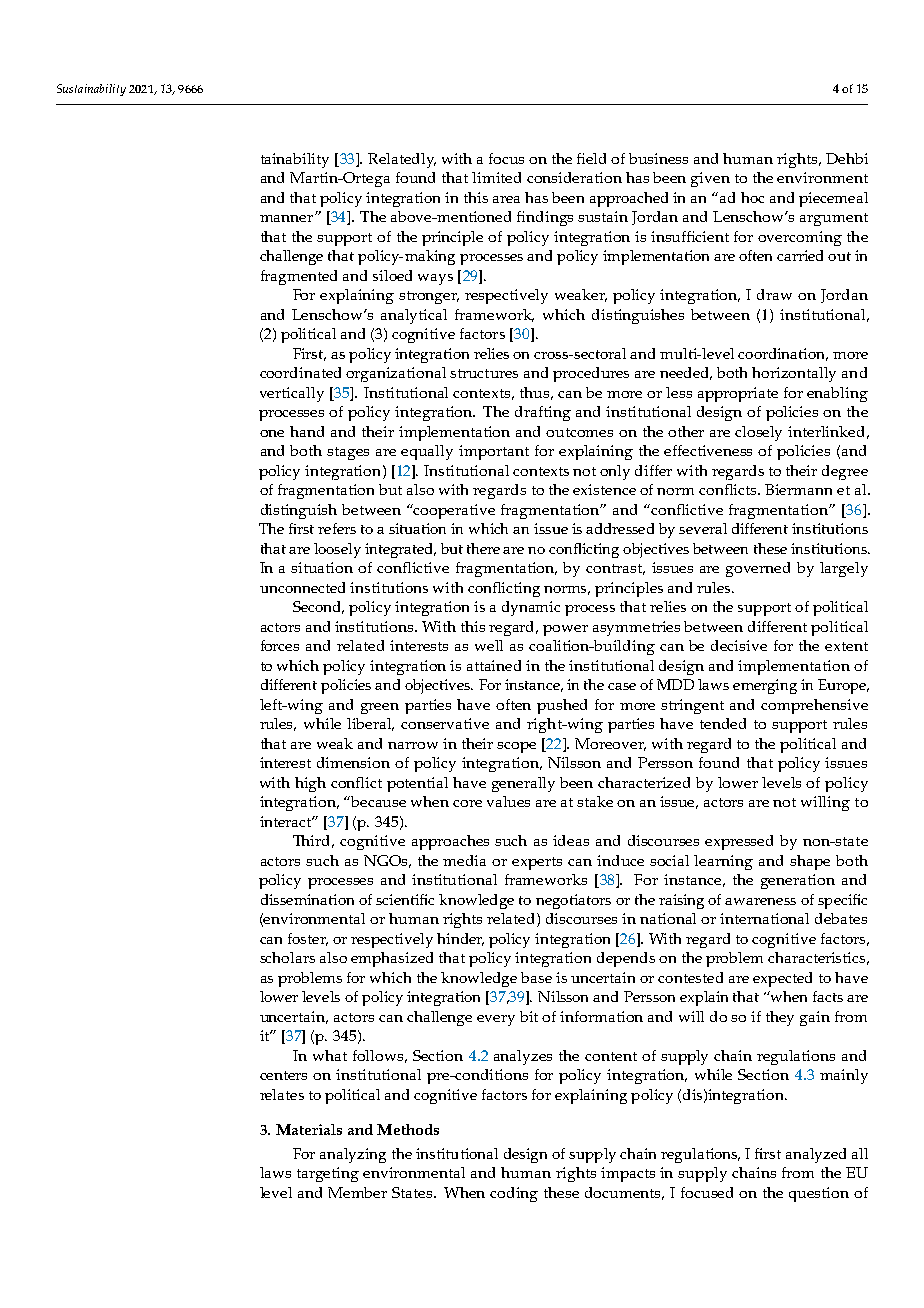 The height and width of the image is (1308, 924). Describe the element at coordinates (574, 177) in the image. I see `consideration` at that location.
